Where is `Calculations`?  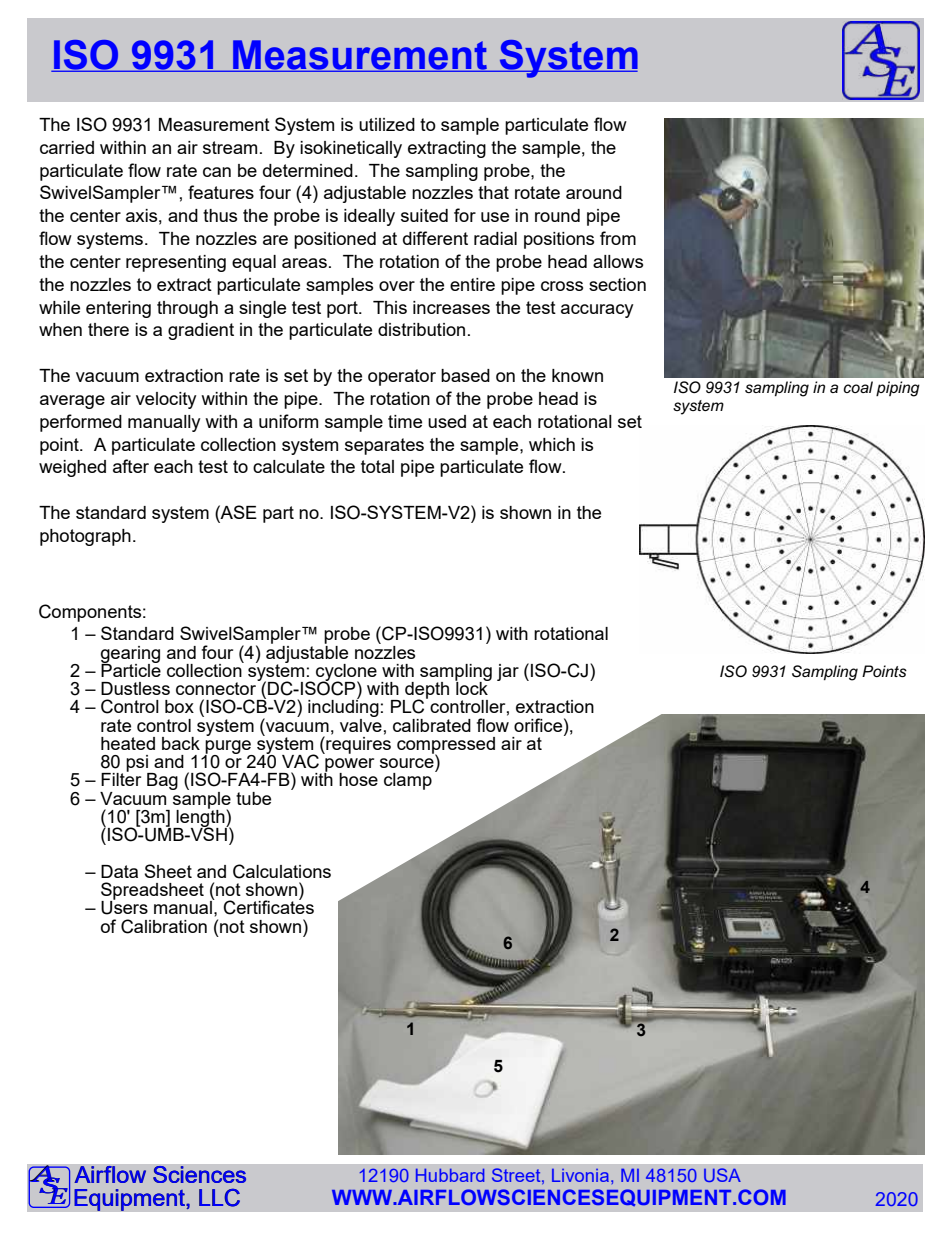
Calculations is located at coordinates (282, 871).
